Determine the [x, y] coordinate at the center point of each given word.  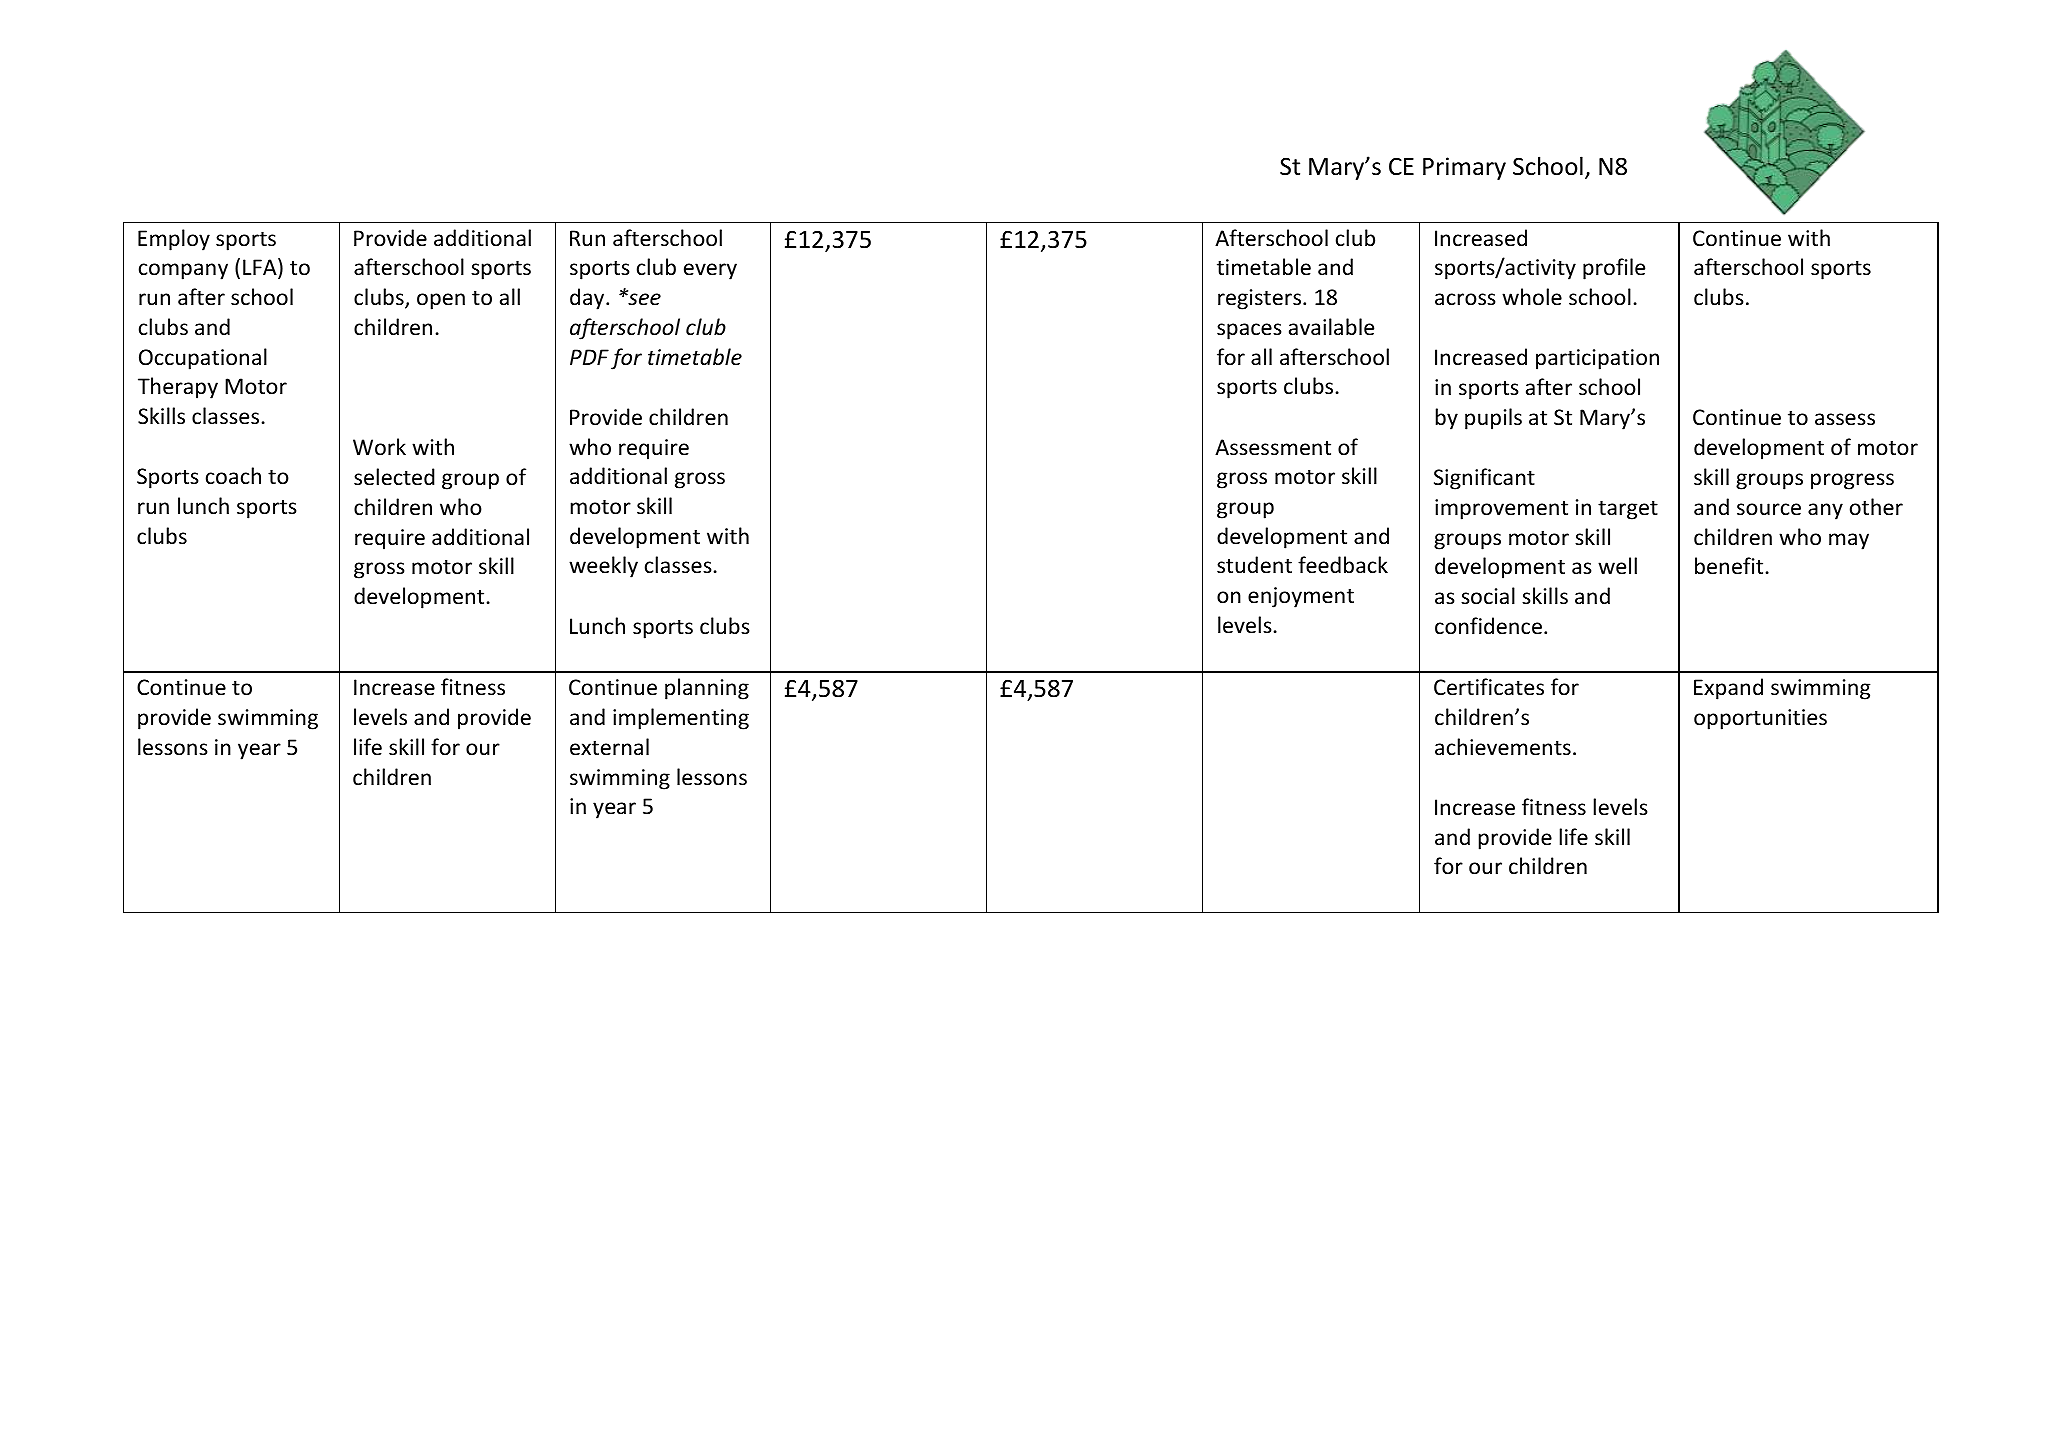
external [609, 747]
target [1628, 510]
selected [394, 477]
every [710, 271]
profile [1614, 269]
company [183, 271]
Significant [1484, 479]
